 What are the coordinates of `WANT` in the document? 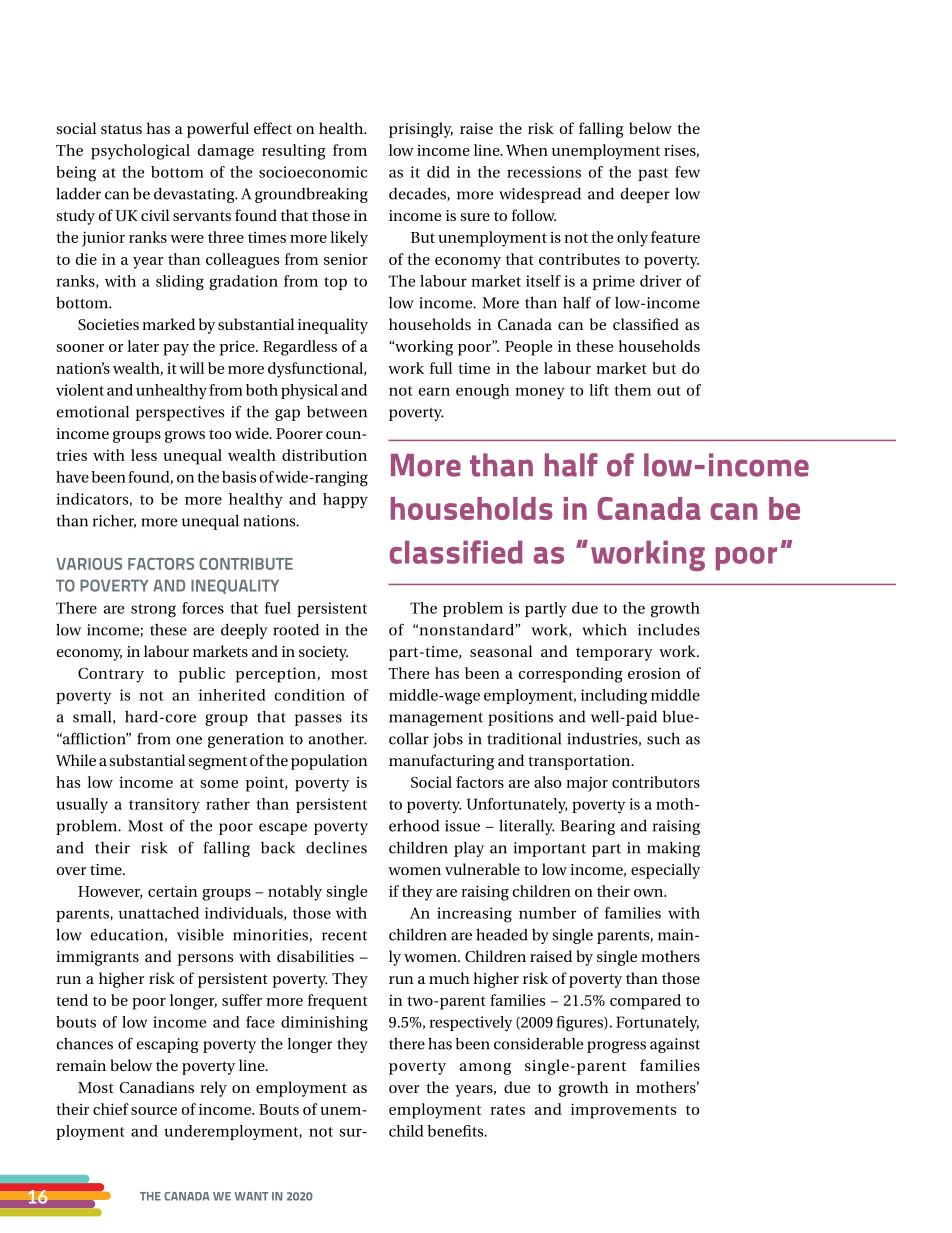 It's located at (251, 1196).
